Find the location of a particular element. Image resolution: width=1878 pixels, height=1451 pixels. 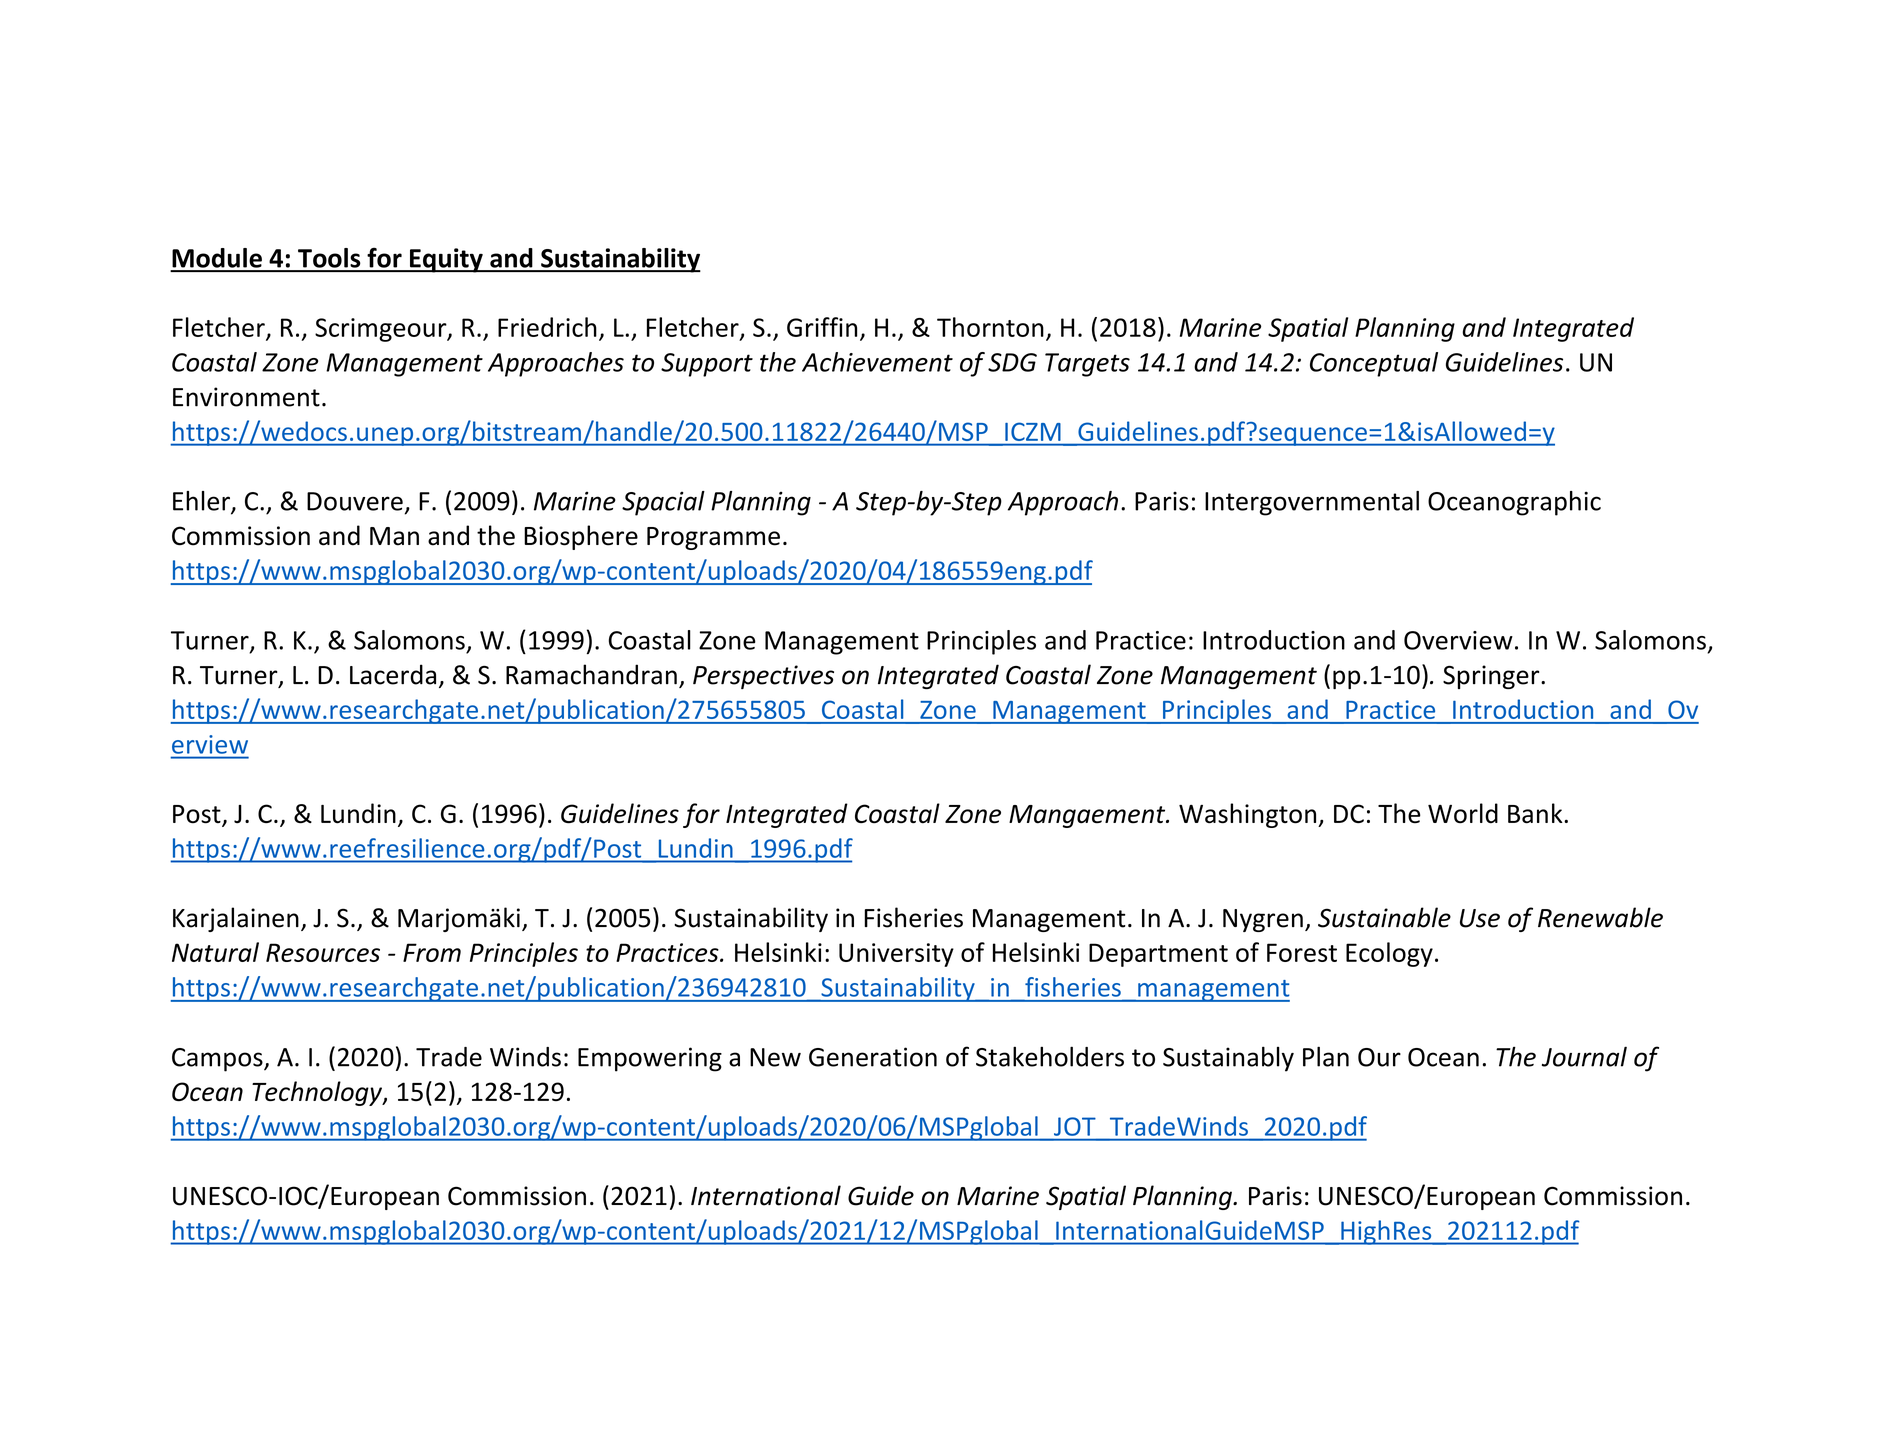

Thornton is located at coordinates (990, 327).
